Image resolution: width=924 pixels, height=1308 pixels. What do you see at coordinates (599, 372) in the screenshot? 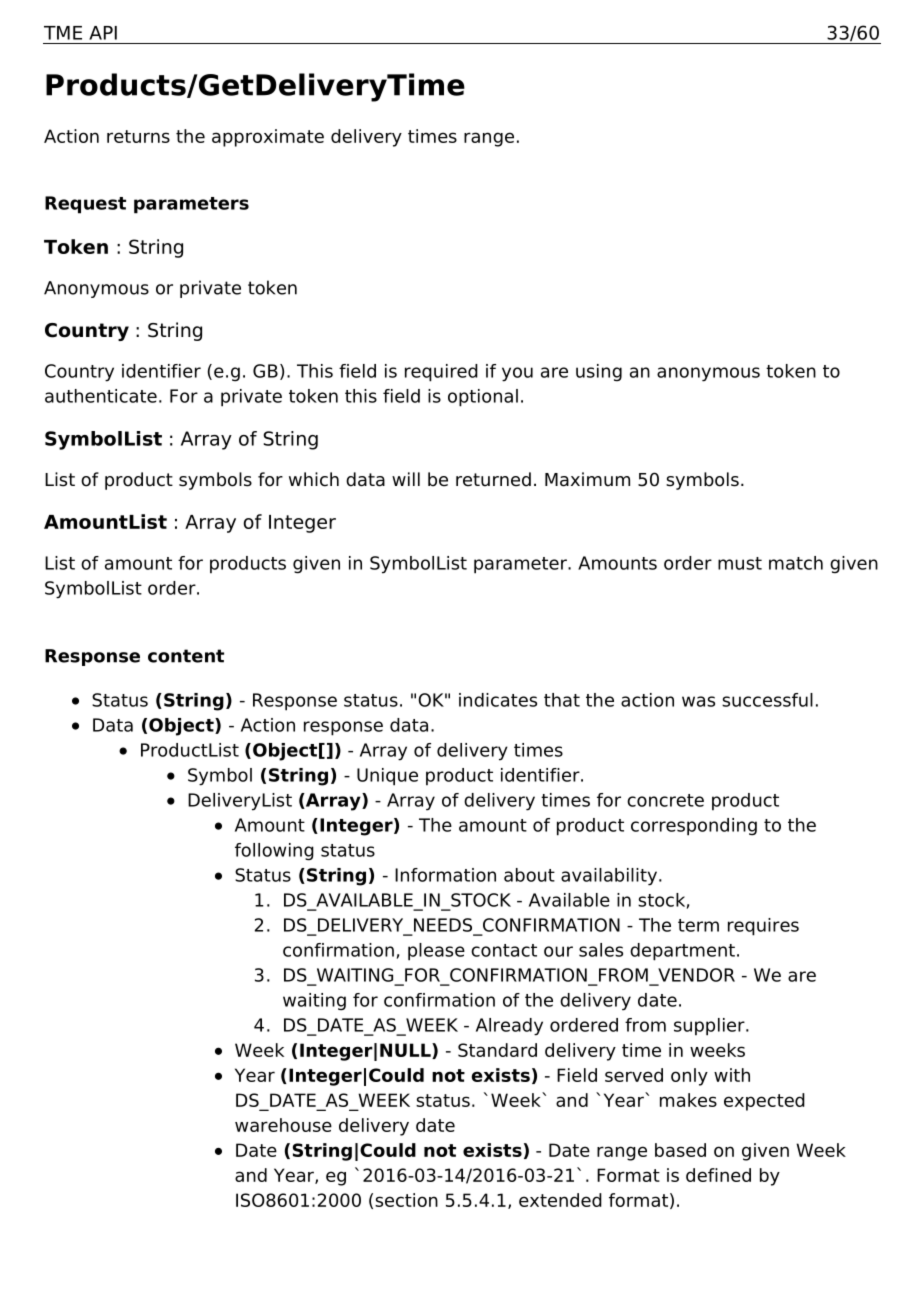
I see `using` at bounding box center [599, 372].
